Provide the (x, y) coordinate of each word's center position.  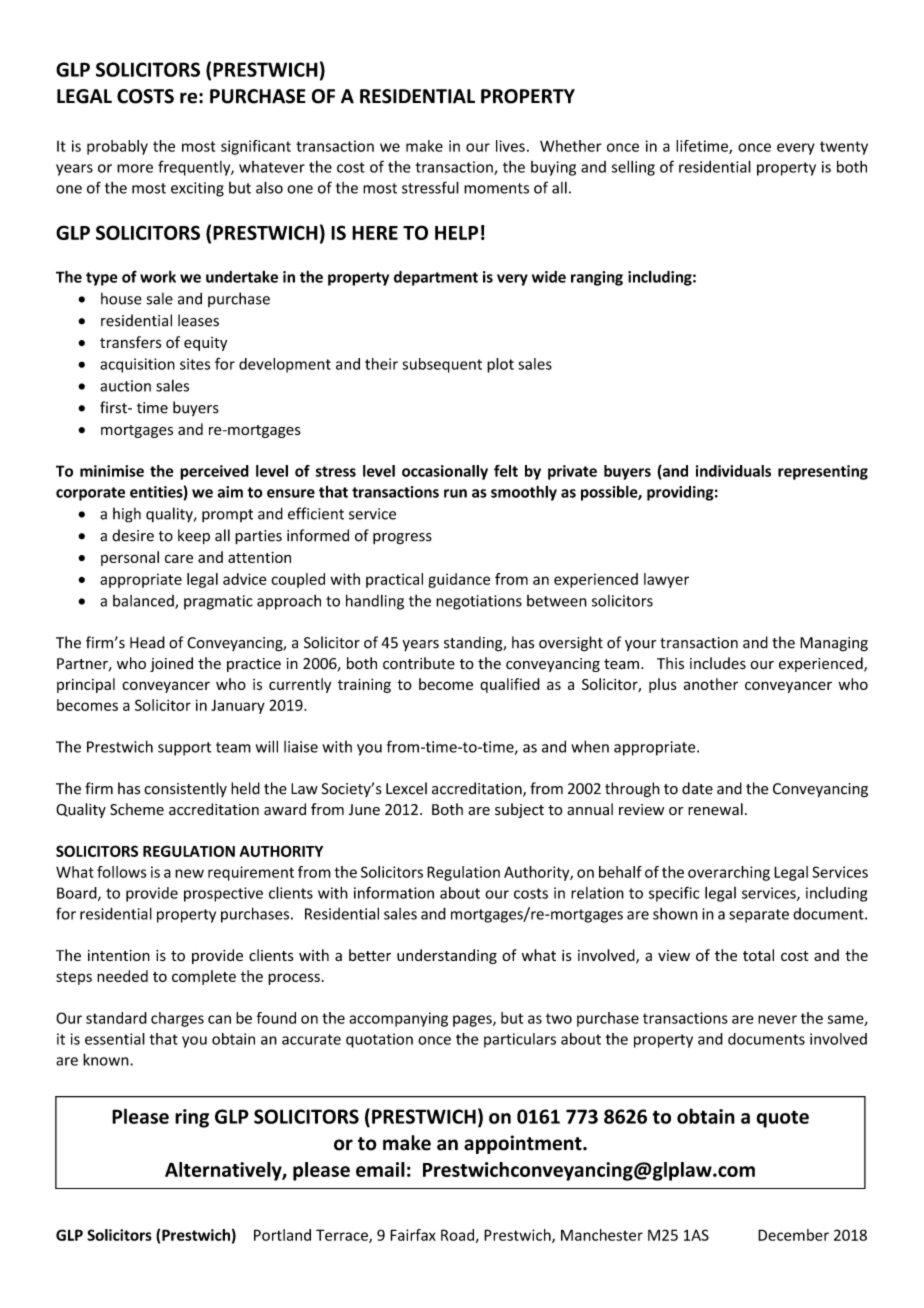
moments (496, 188)
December (793, 1235)
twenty (844, 148)
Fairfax (413, 1235)
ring (192, 1118)
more (135, 168)
